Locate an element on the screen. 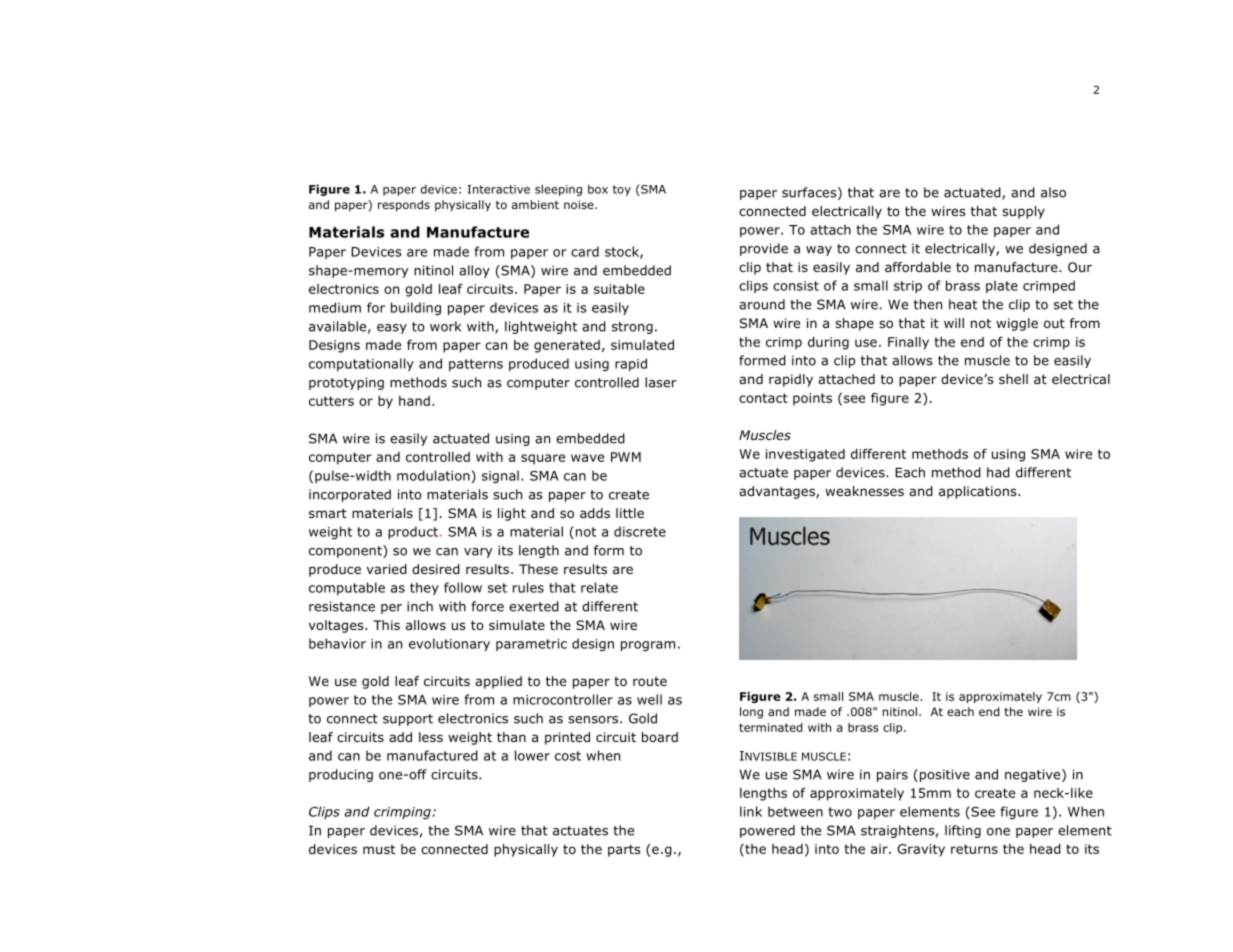 This screenshot has width=1233, height=952. toy is located at coordinates (622, 190).
